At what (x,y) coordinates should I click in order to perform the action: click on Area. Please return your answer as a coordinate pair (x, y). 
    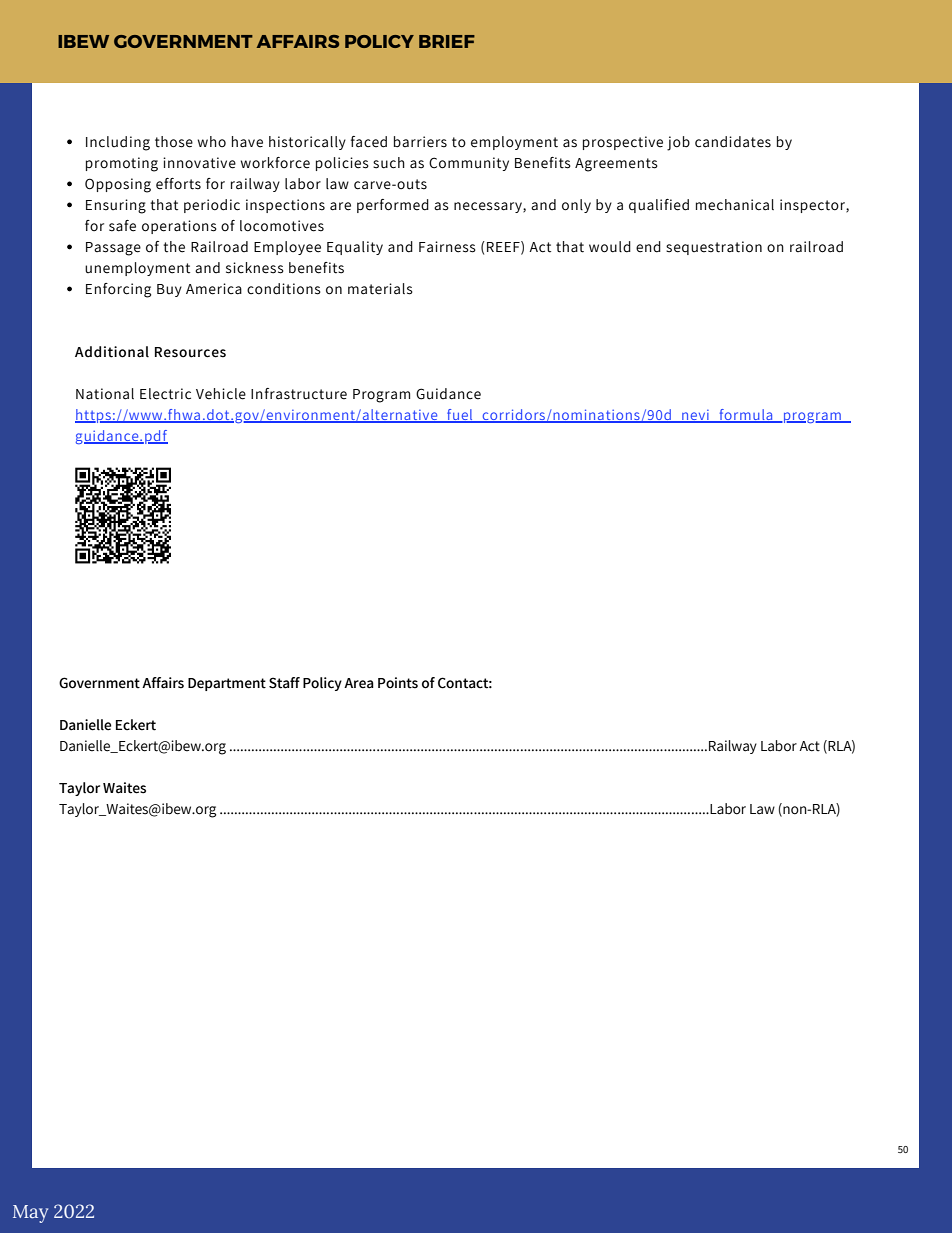
    Looking at the image, I should click on (359, 683).
